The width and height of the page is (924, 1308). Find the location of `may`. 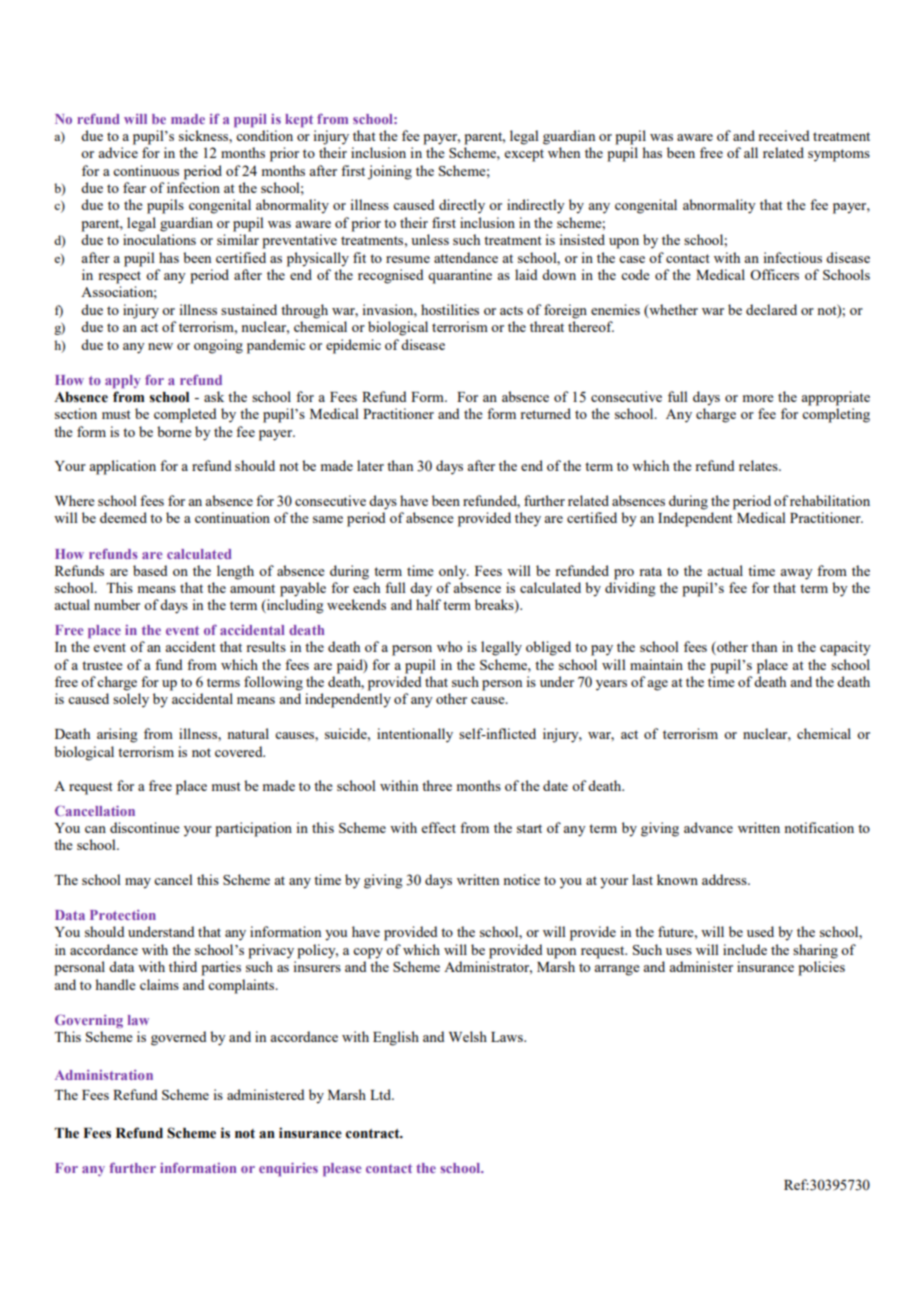

may is located at coordinates (138, 883).
